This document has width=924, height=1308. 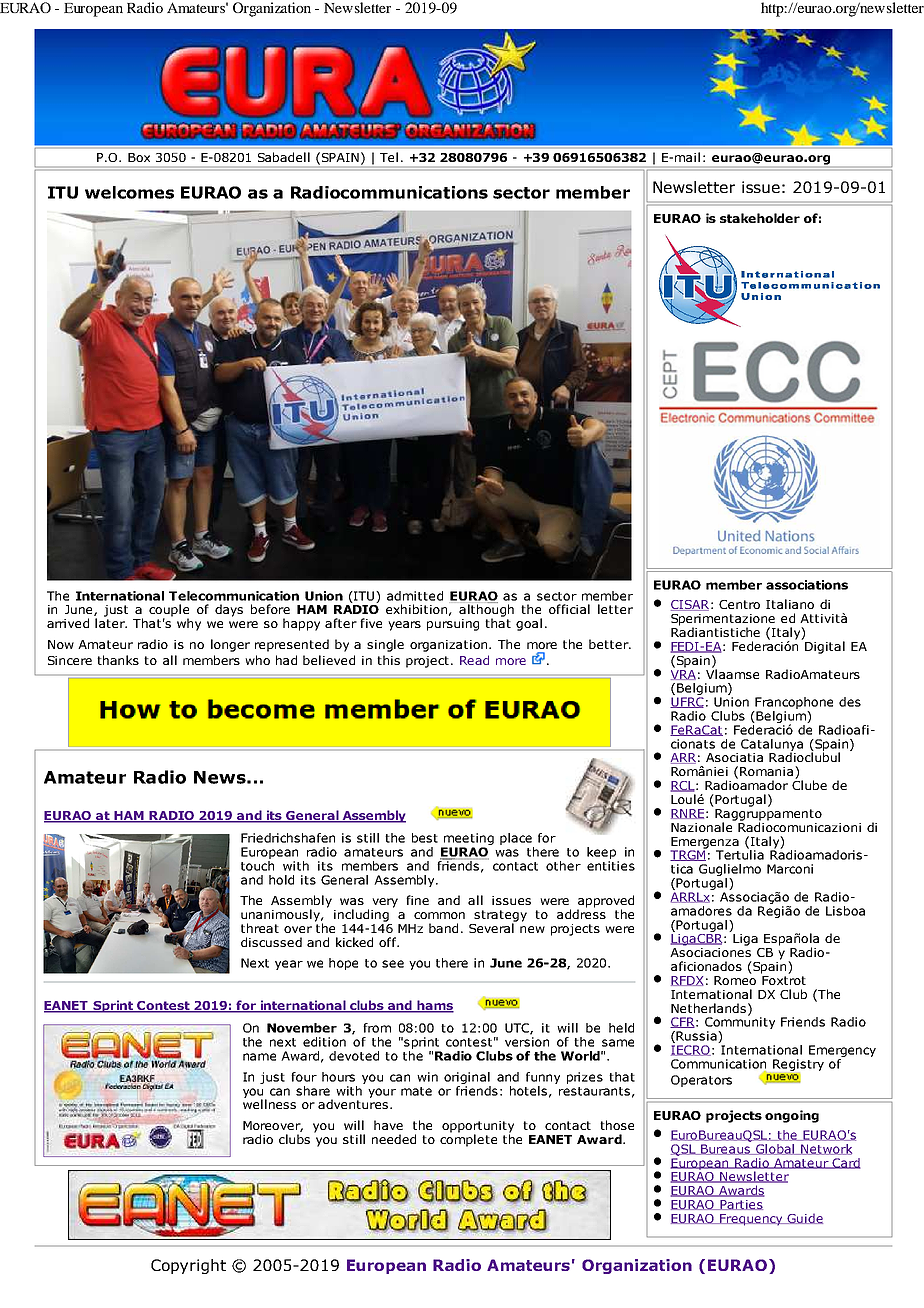 What do you see at coordinates (188, 1266) in the document?
I see `Copyright` at bounding box center [188, 1266].
